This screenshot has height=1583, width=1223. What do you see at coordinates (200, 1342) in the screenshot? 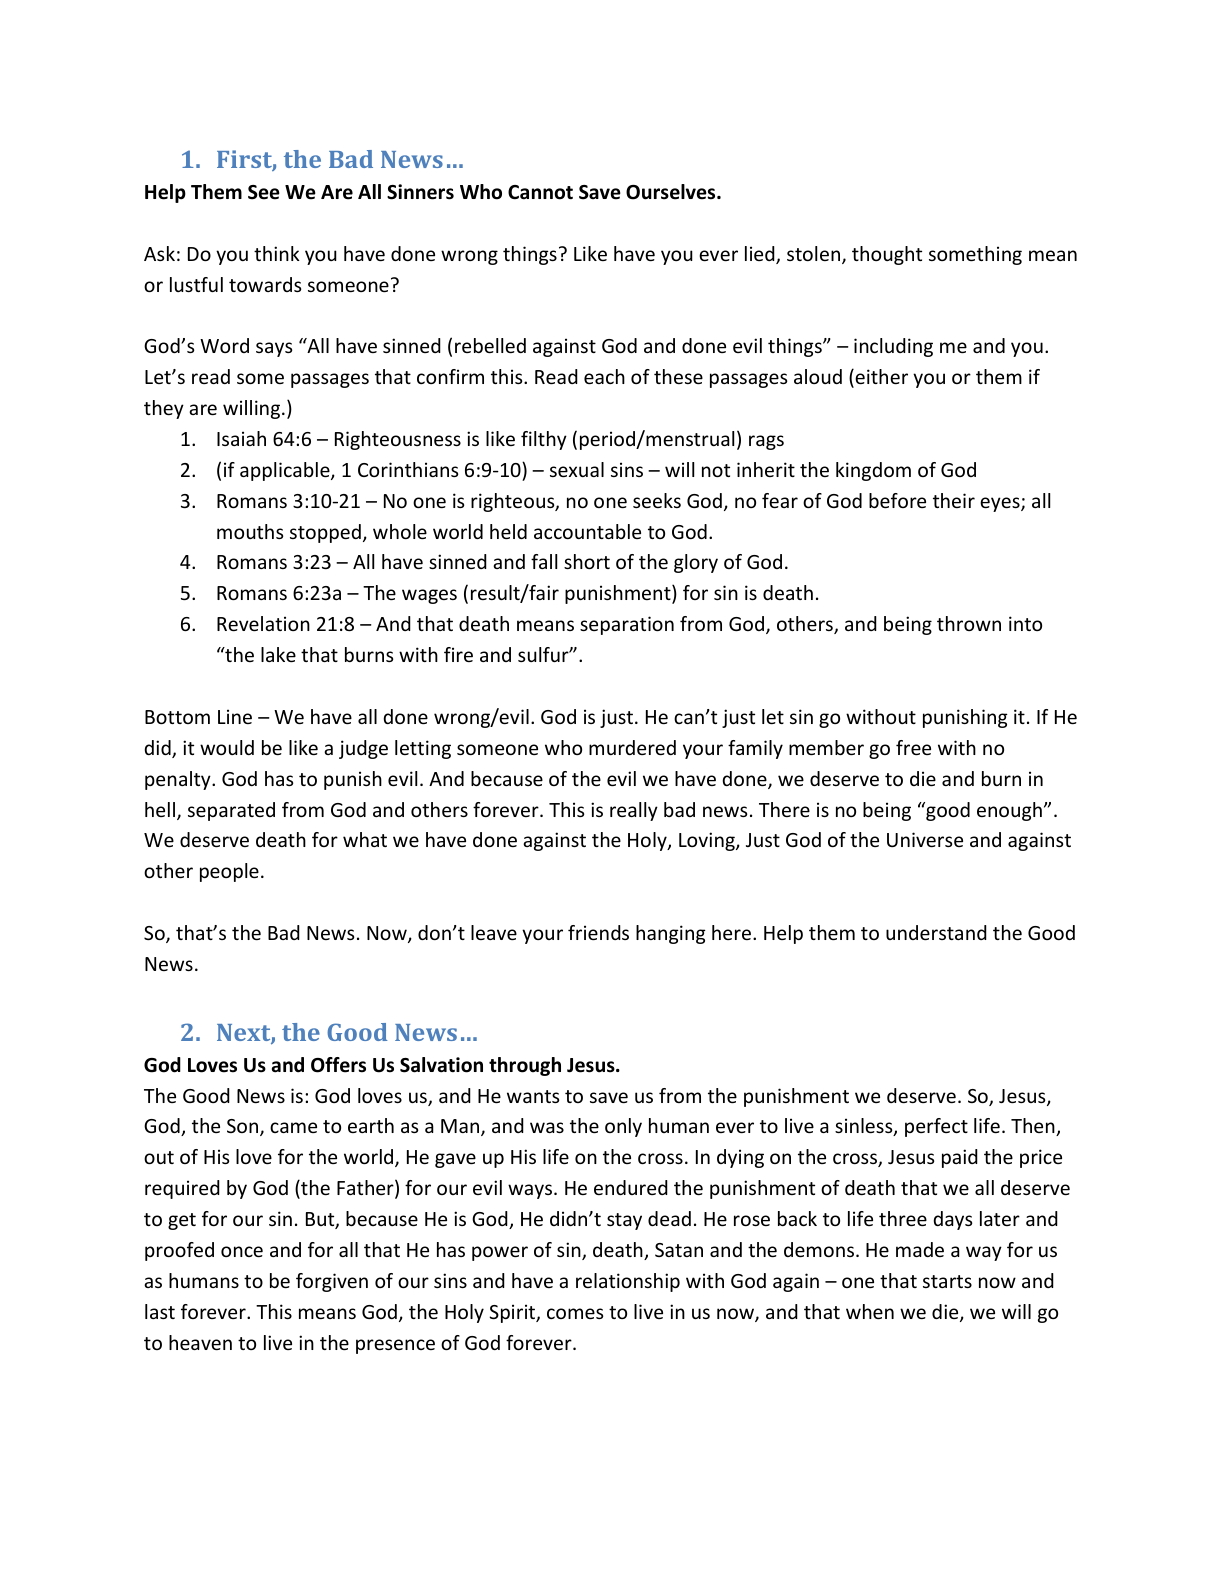
I see `heaven` at bounding box center [200, 1342].
